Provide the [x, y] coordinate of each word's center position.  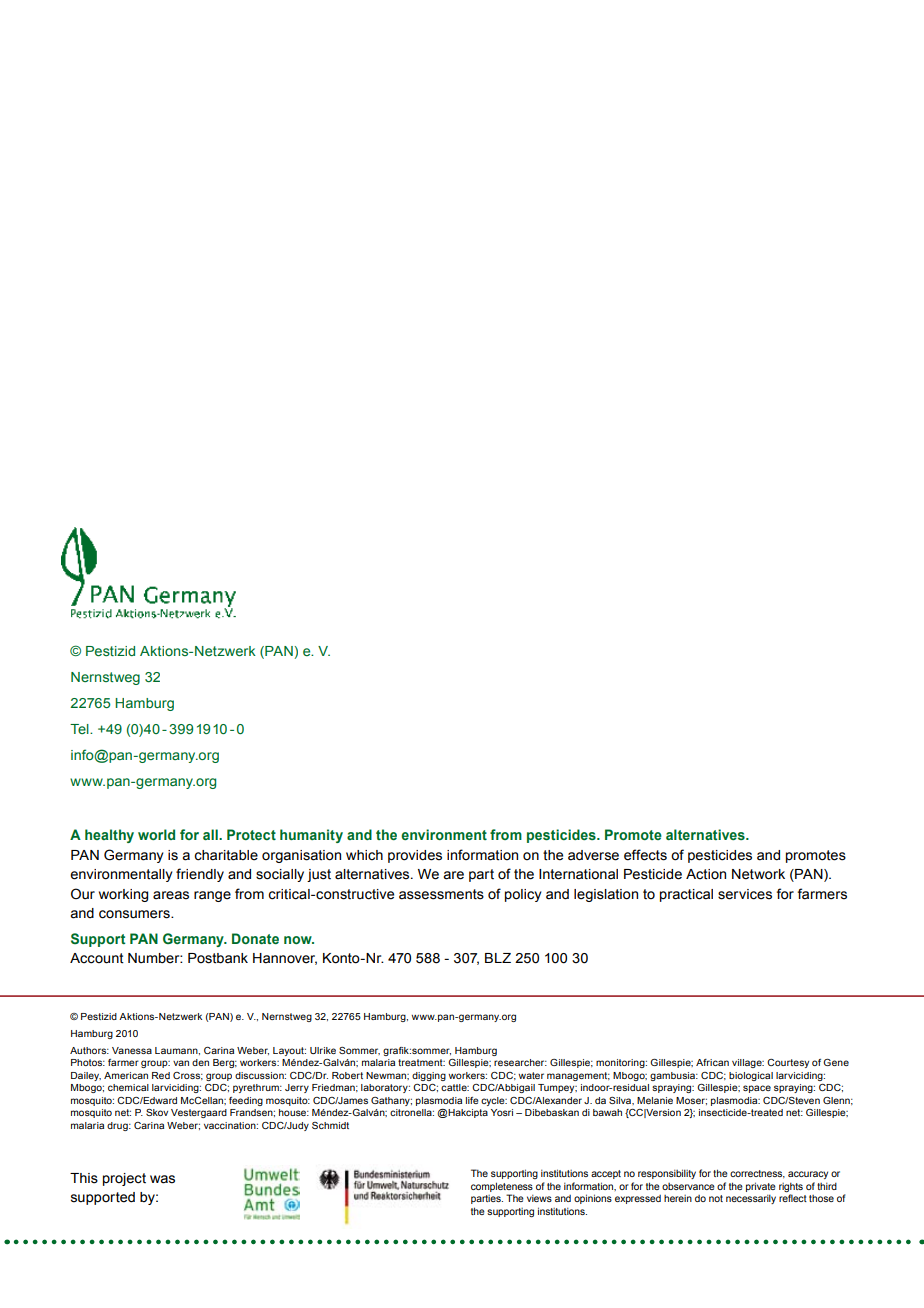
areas [171, 895]
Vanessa [132, 1050]
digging [429, 1076]
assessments [441, 894]
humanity [311, 836]
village [748, 1063]
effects [645, 855]
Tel [80, 729]
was [162, 1179]
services [745, 894]
